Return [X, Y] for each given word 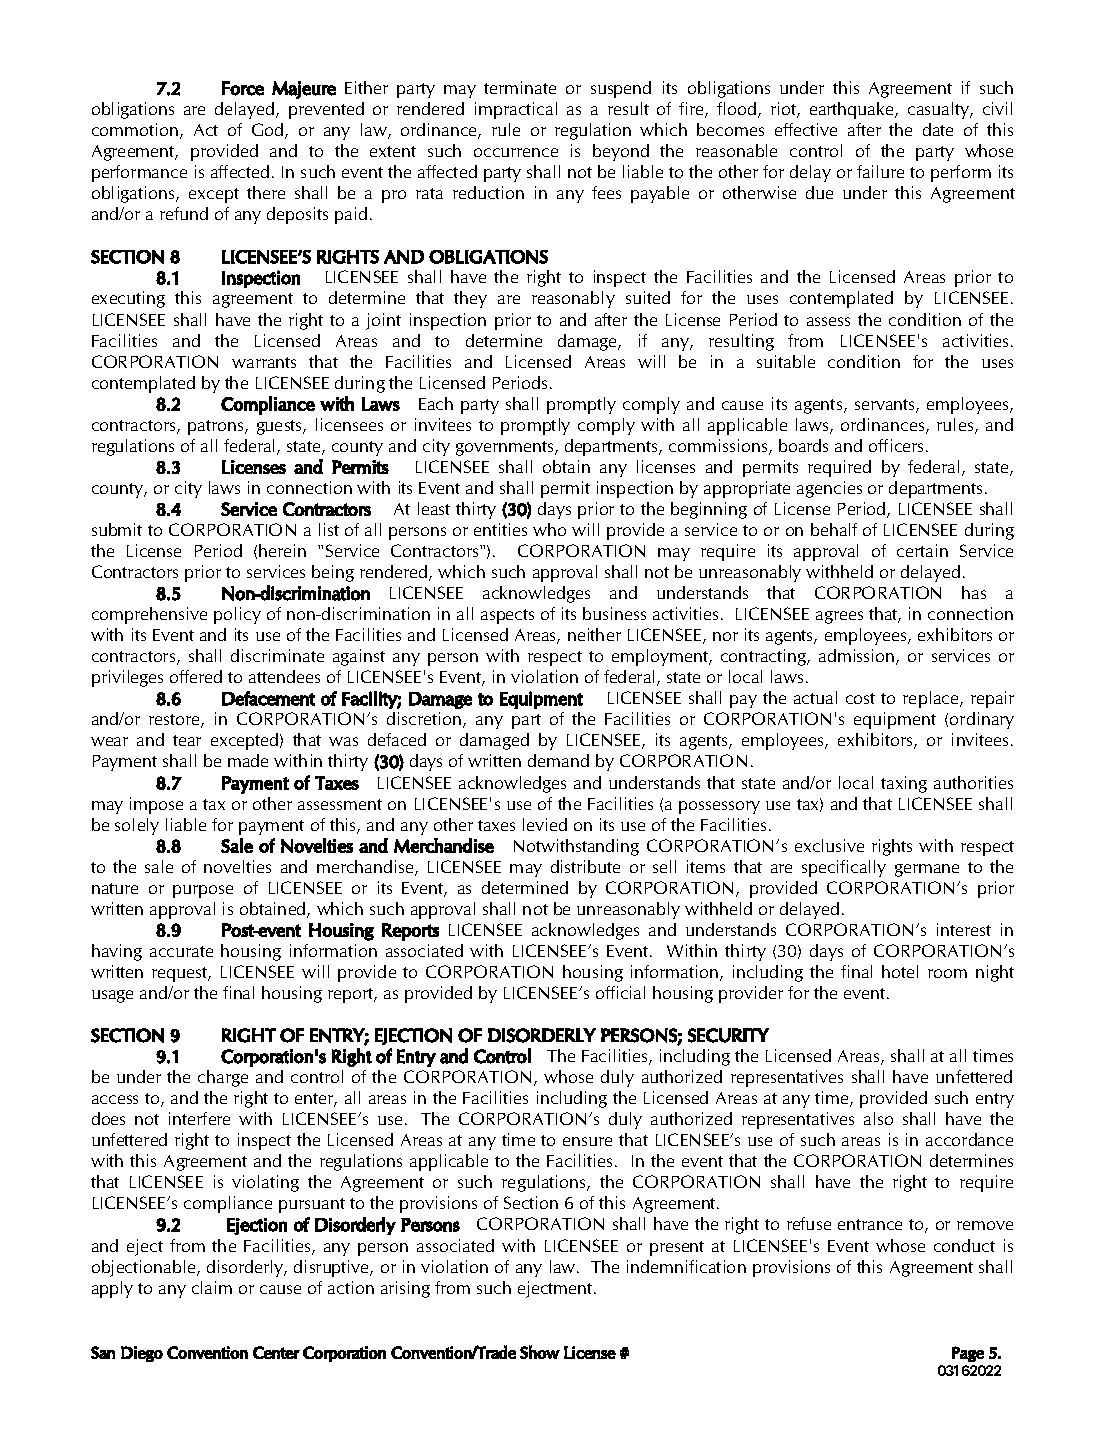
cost [860, 698]
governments [506, 448]
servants [886, 406]
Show [540, 1352]
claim [212, 1287]
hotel [900, 971]
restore [175, 721]
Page [968, 1354]
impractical [516, 110]
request [181, 974]
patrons [217, 427]
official [620, 992]
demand [558, 760]
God [269, 131]
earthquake [853, 110]
